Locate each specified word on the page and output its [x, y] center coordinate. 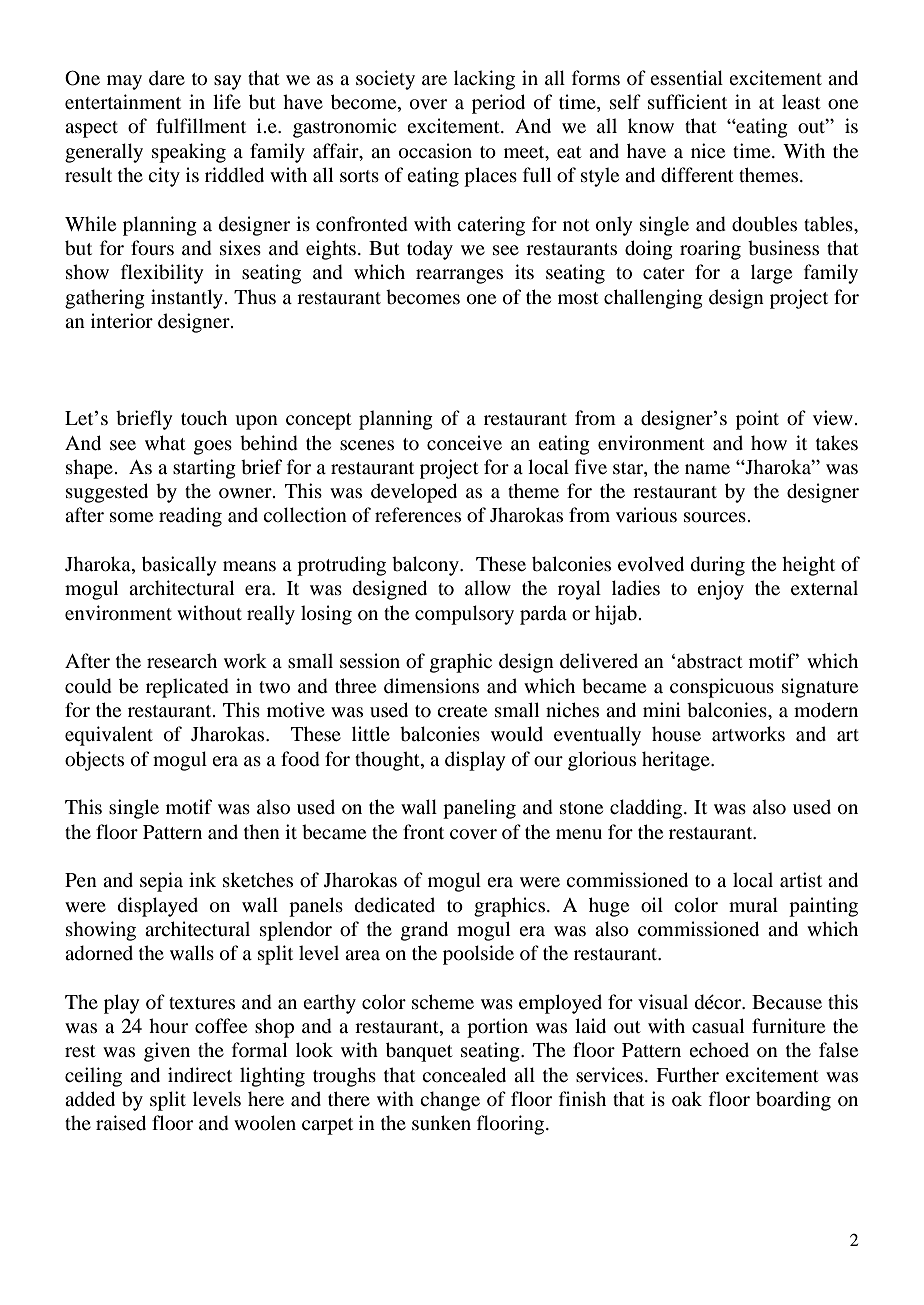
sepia [161, 882]
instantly [187, 299]
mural [753, 905]
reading [190, 517]
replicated [187, 688]
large [771, 274]
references [418, 514]
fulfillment [201, 125]
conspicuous [722, 688]
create [462, 711]
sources [715, 517]
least [801, 101]
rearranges [459, 276]
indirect [200, 1075]
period [498, 104]
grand [424, 931]
